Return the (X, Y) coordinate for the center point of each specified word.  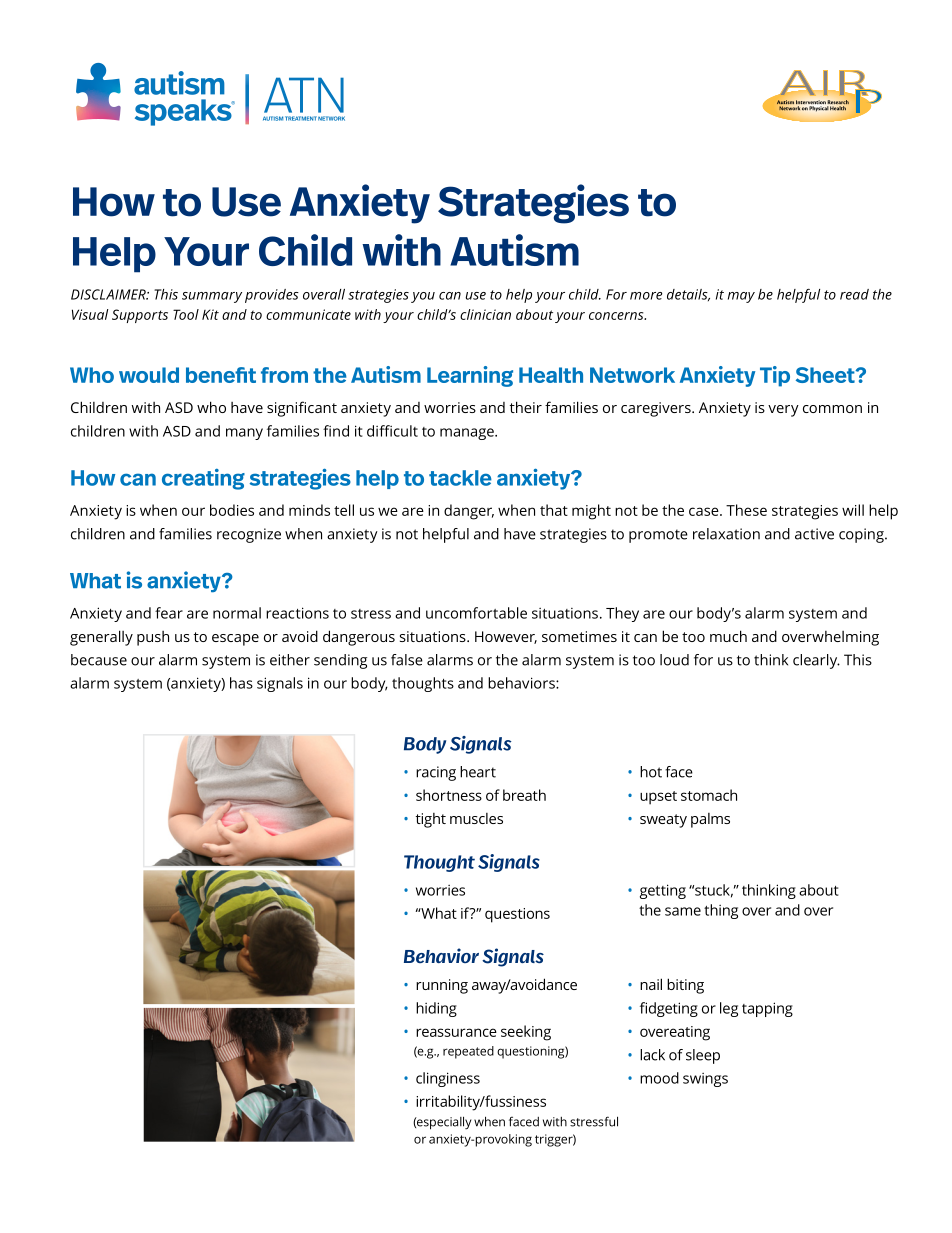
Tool (186, 314)
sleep (703, 1056)
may (741, 297)
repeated (468, 1052)
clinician (485, 314)
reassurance (456, 1032)
